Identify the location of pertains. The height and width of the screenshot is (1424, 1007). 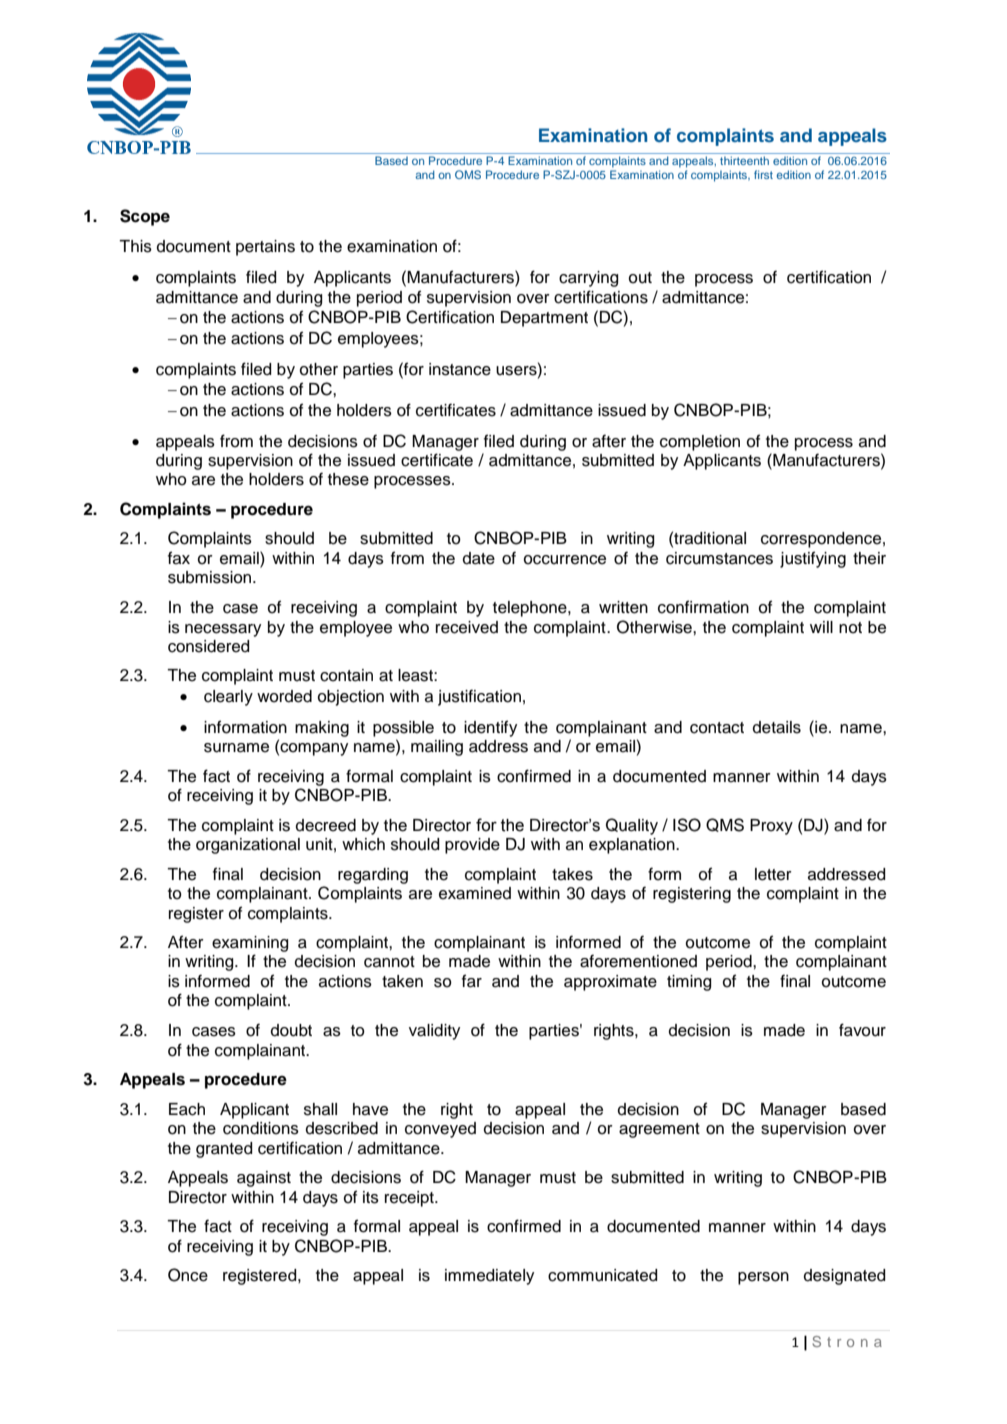
(265, 248).
